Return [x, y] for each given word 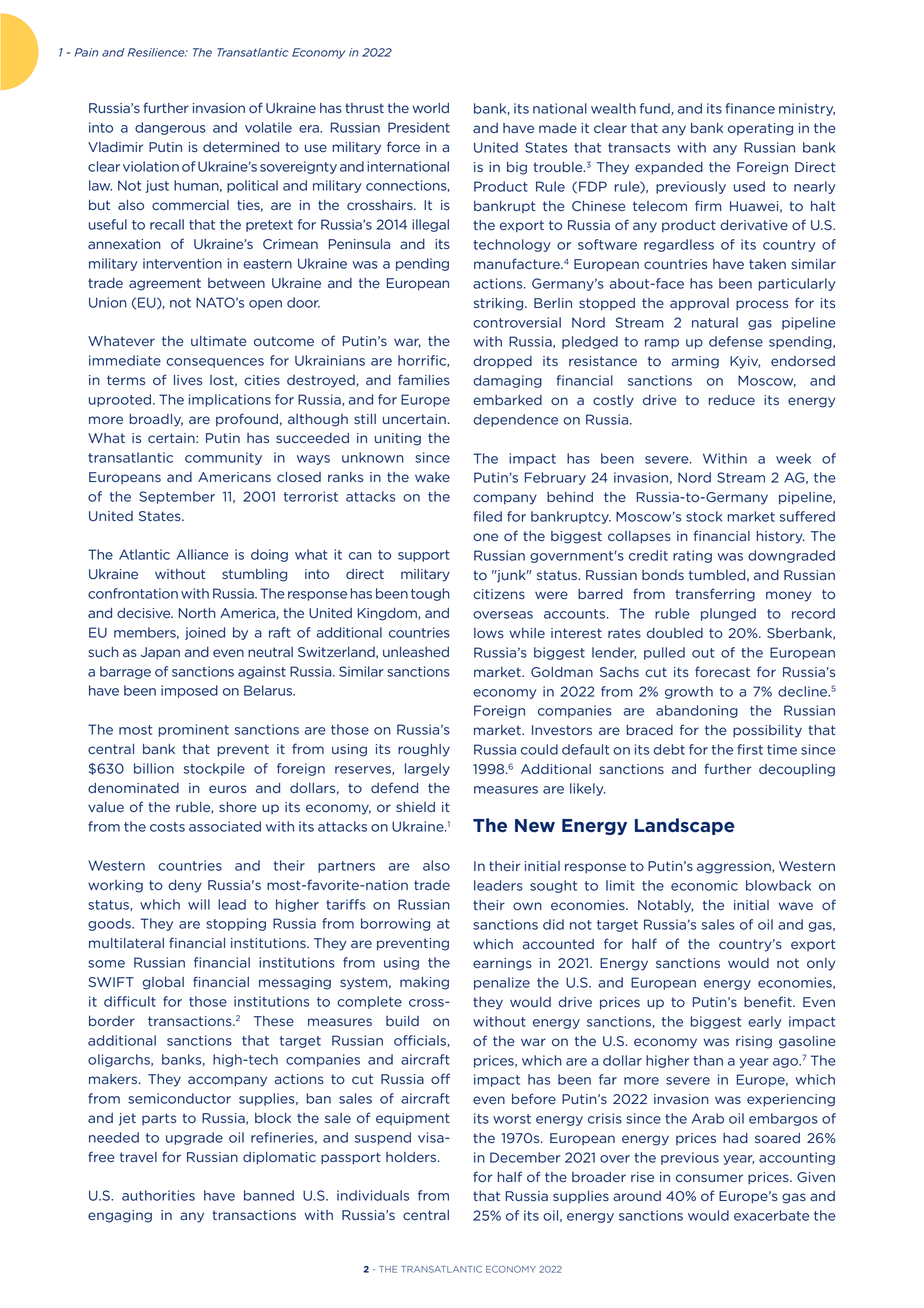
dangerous [170, 128]
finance [750, 108]
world [430, 108]
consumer [709, 1178]
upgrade [194, 1138]
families [424, 380]
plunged [728, 614]
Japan [160, 653]
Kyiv [745, 362]
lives [188, 380]
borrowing [395, 924]
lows [489, 633]
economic [704, 885]
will [199, 904]
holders [412, 1157]
